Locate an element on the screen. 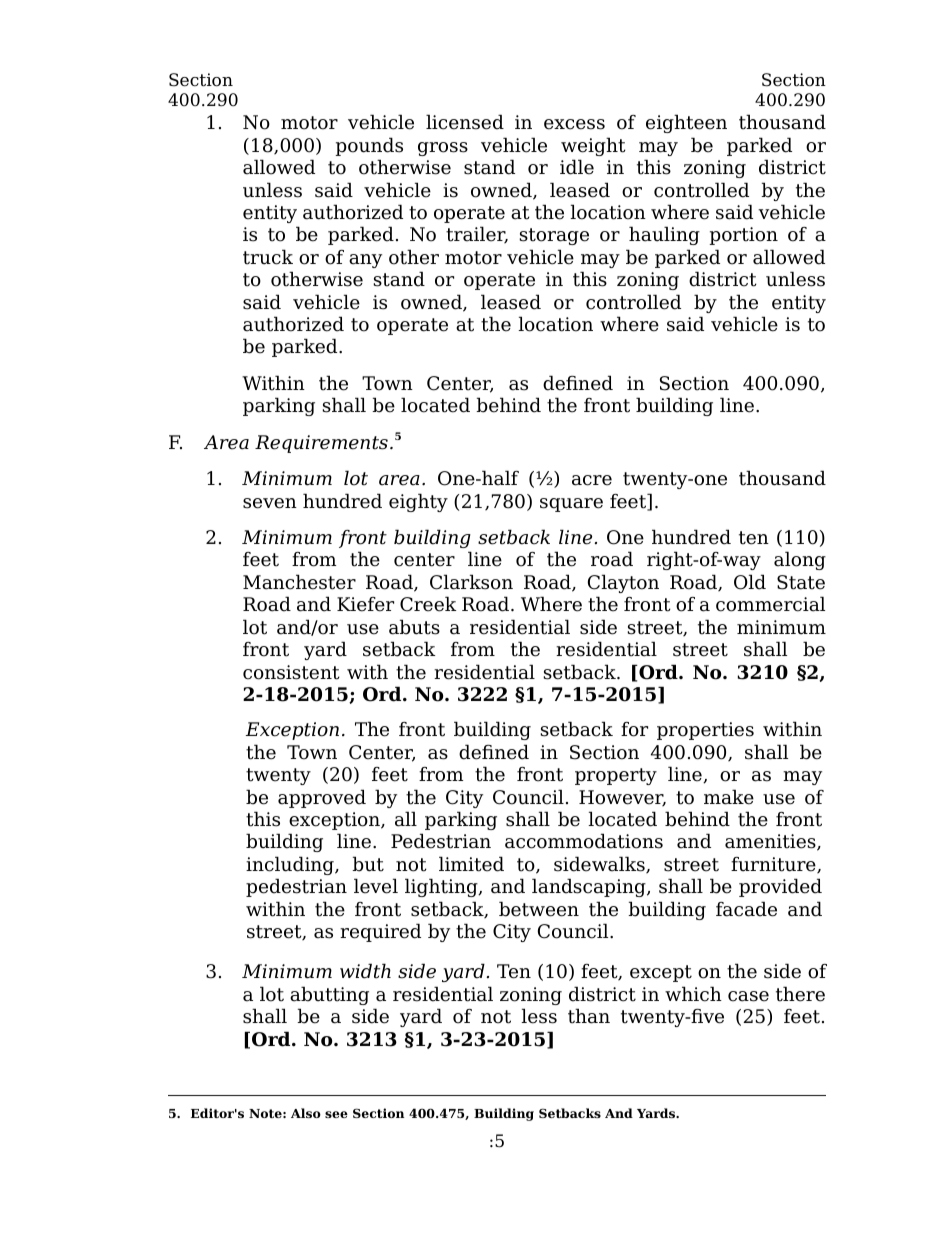 Image resolution: width=952 pixels, height=1233 pixels. case is located at coordinates (748, 996).
